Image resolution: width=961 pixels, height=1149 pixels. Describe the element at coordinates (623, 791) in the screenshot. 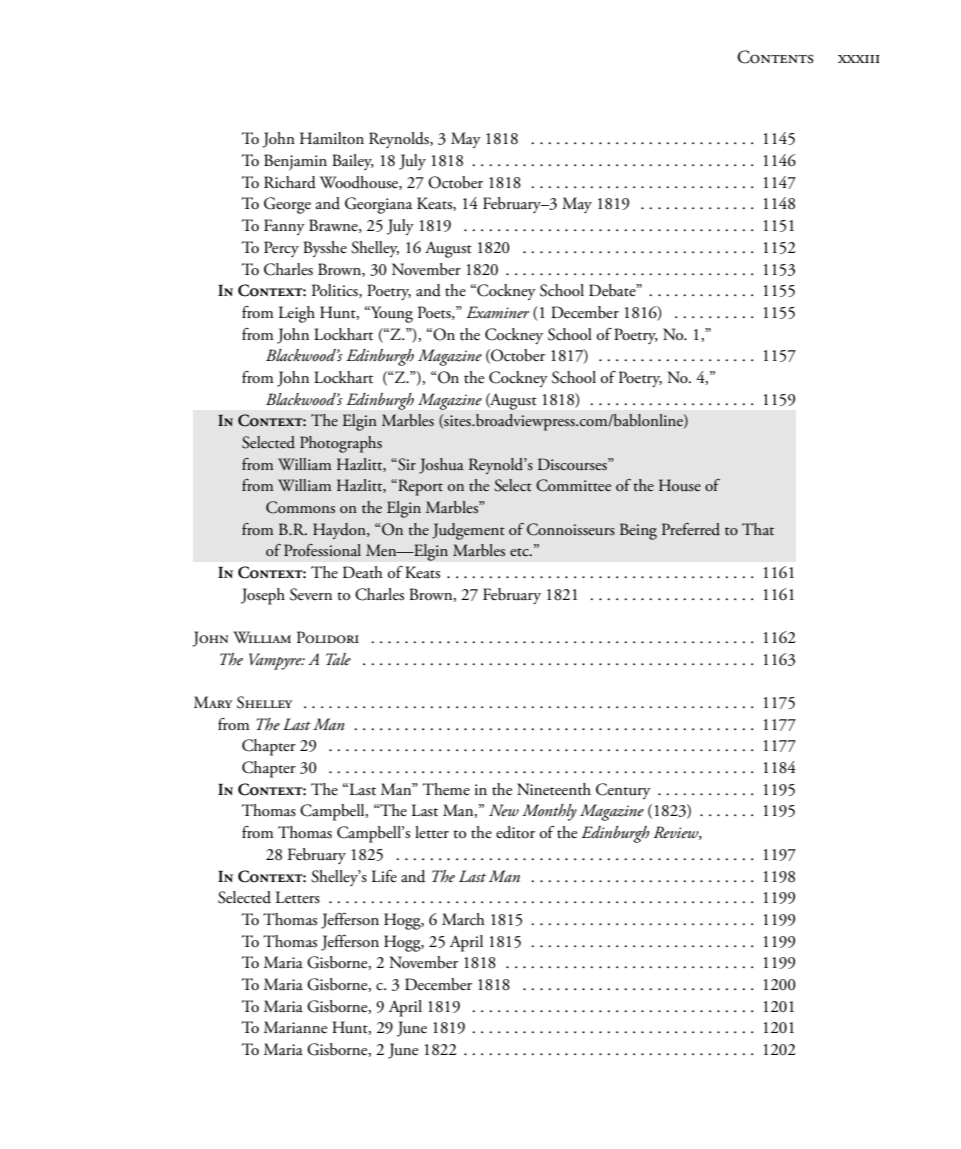

I see `Century` at that location.
